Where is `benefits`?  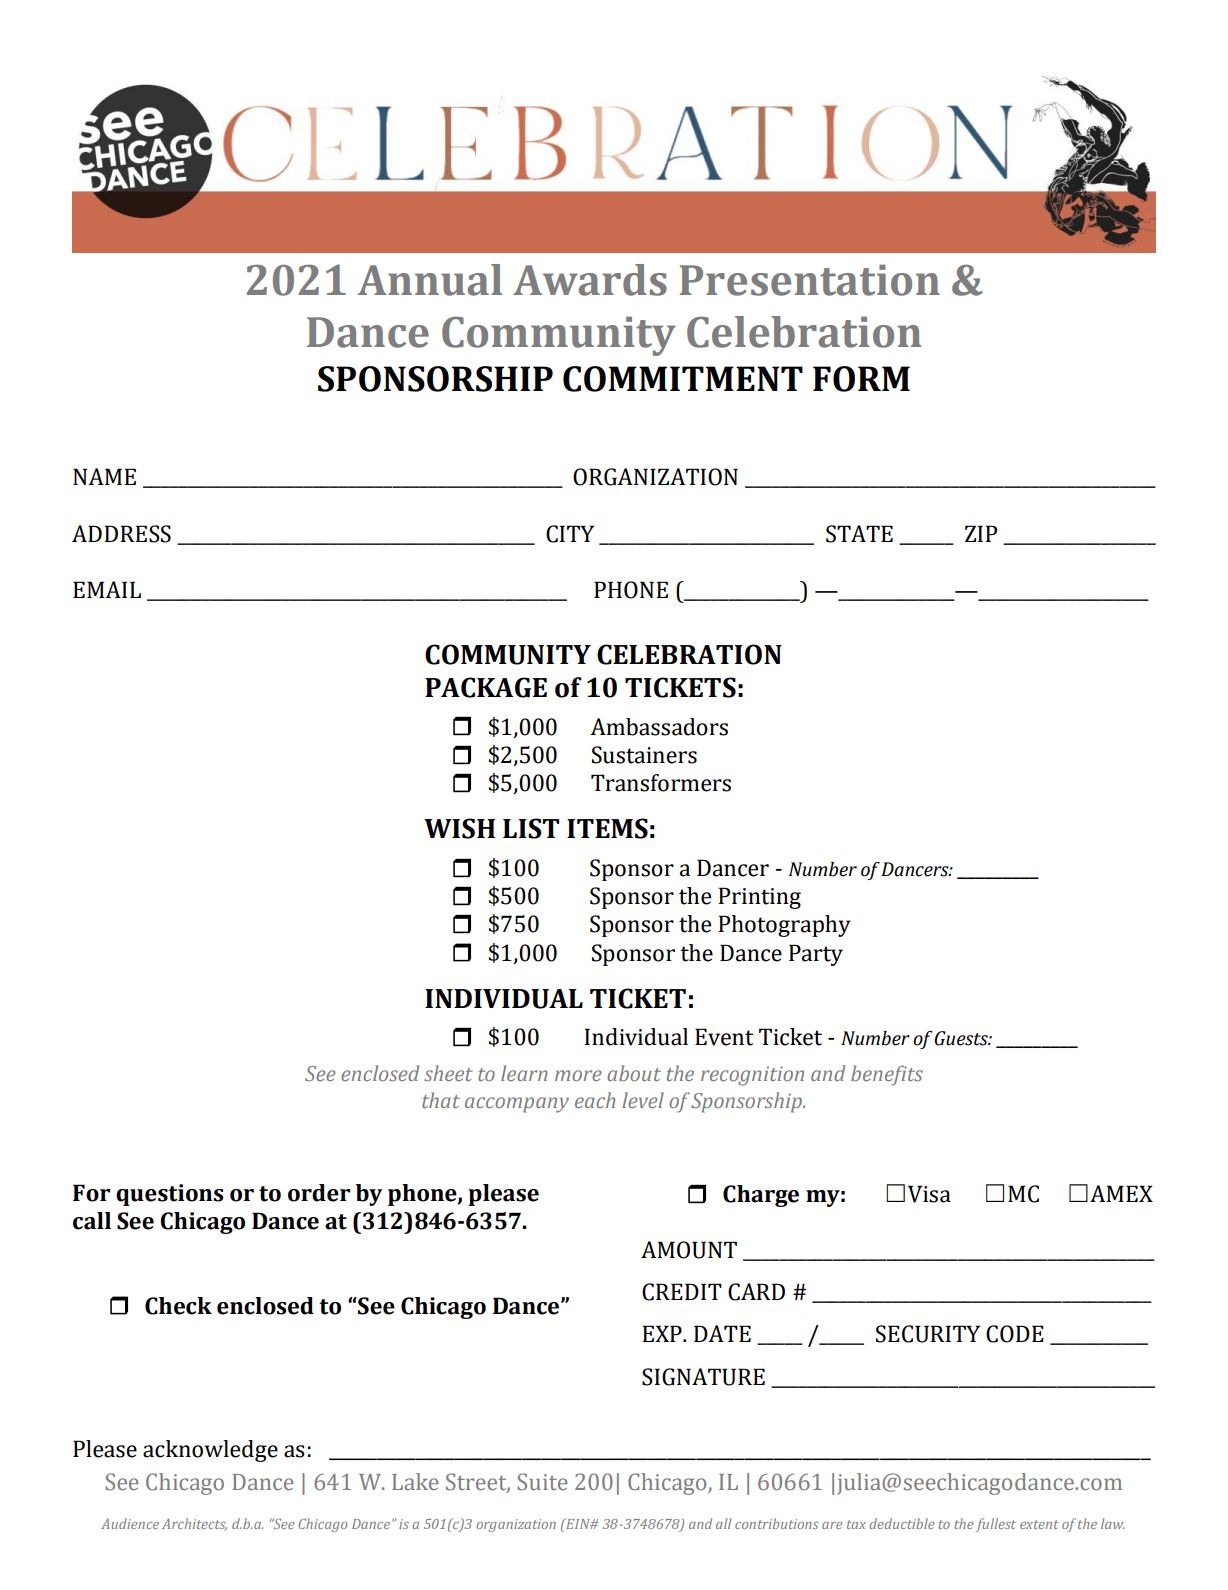 benefits is located at coordinates (887, 1075).
